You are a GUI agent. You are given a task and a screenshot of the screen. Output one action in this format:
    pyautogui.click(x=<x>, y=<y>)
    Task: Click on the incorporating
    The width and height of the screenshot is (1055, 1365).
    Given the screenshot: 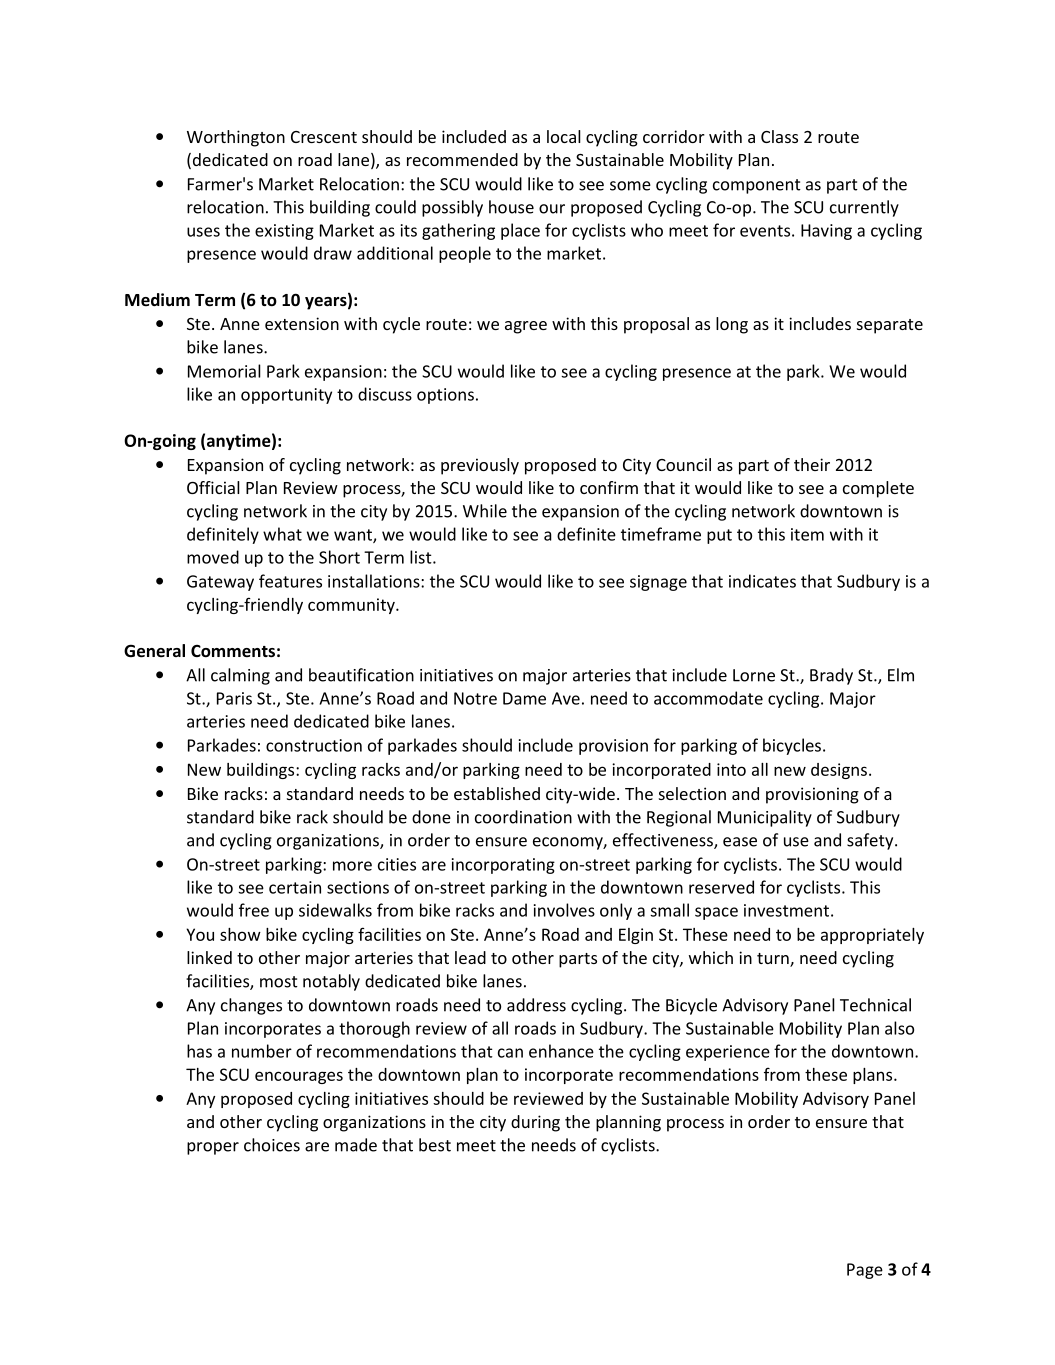 What is the action you would take?
    pyautogui.click(x=503, y=866)
